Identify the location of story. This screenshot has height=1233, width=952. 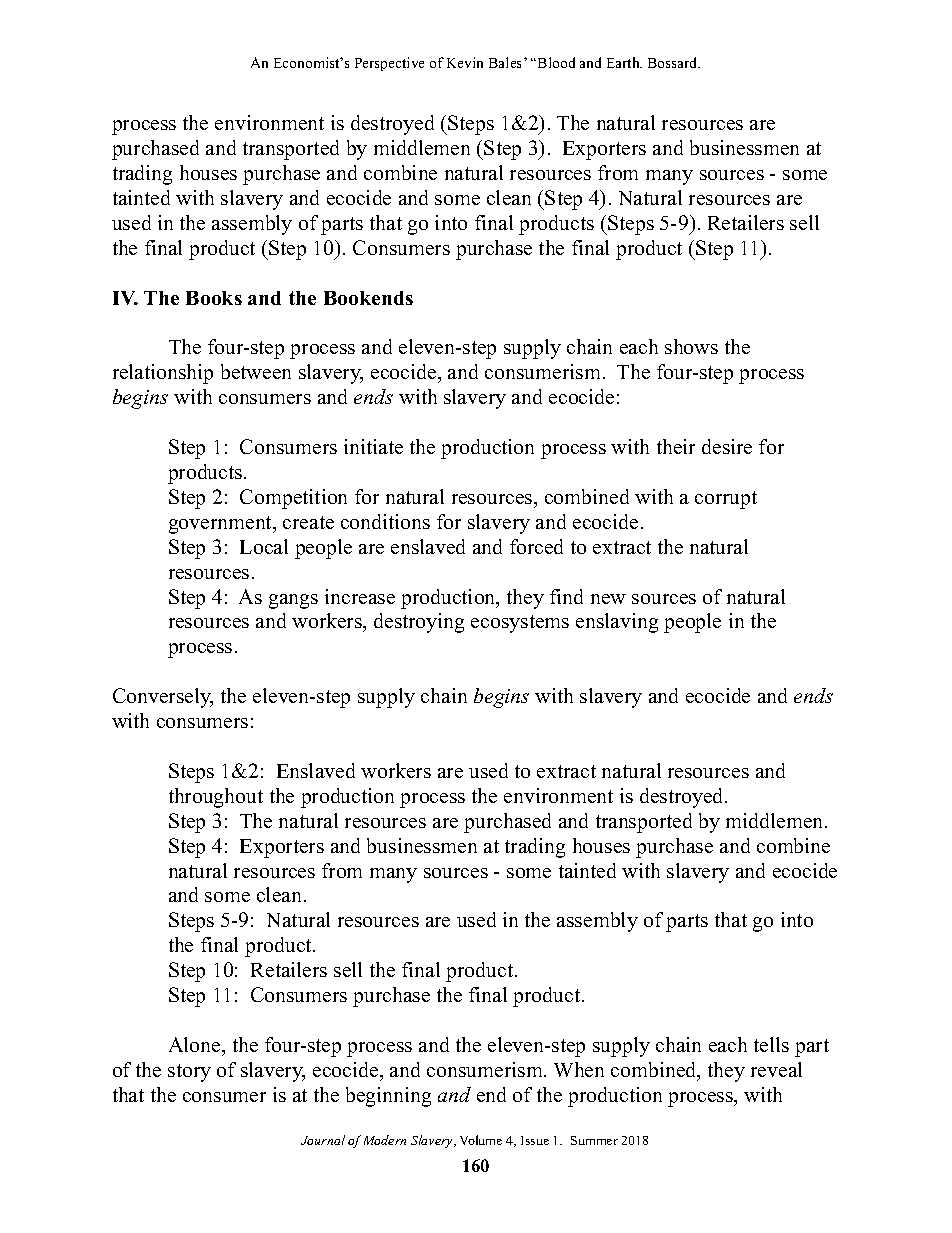
(189, 1073).
